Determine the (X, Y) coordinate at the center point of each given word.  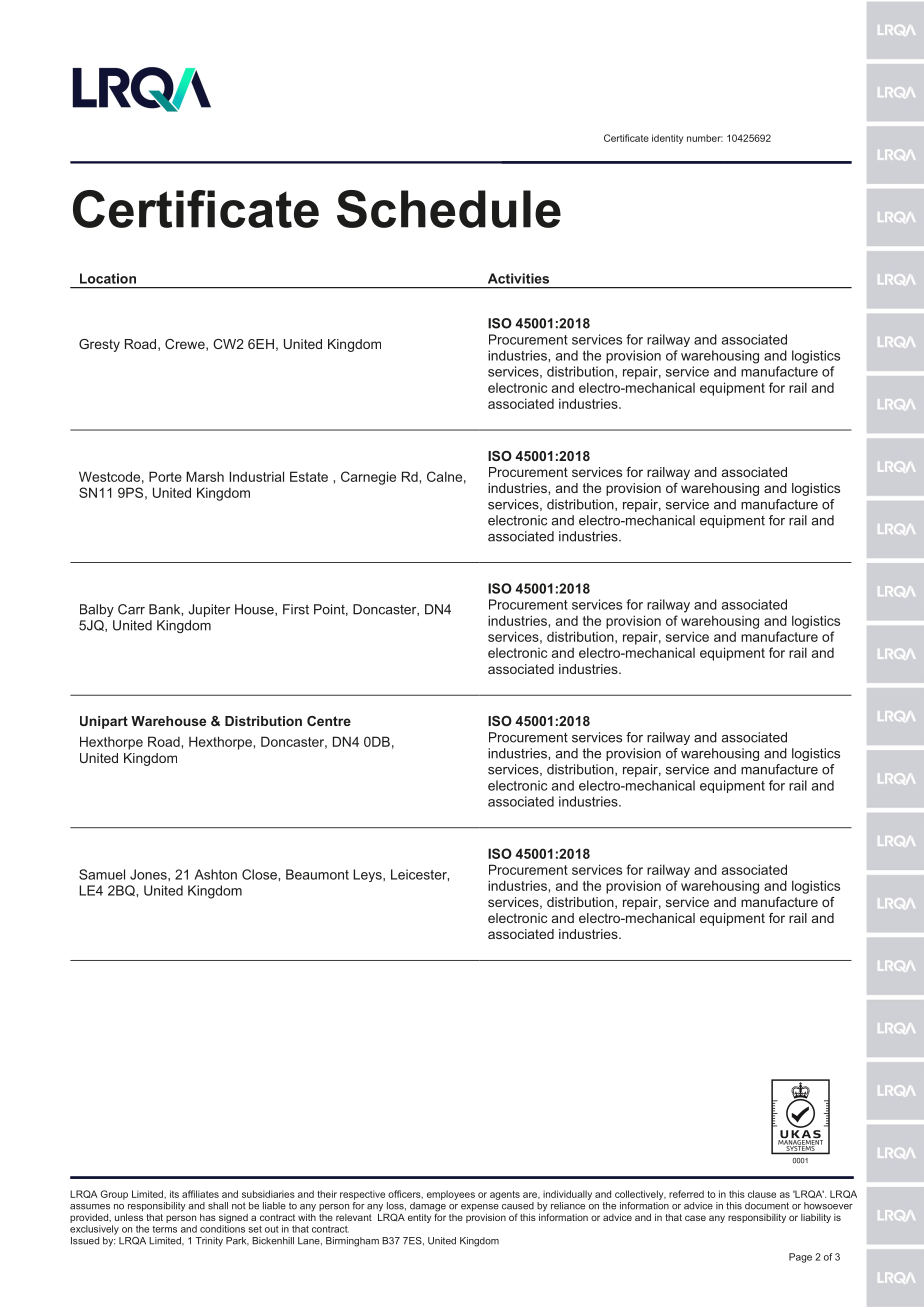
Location (108, 278)
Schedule (449, 209)
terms (164, 1229)
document (767, 1206)
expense (480, 1207)
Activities (518, 278)
